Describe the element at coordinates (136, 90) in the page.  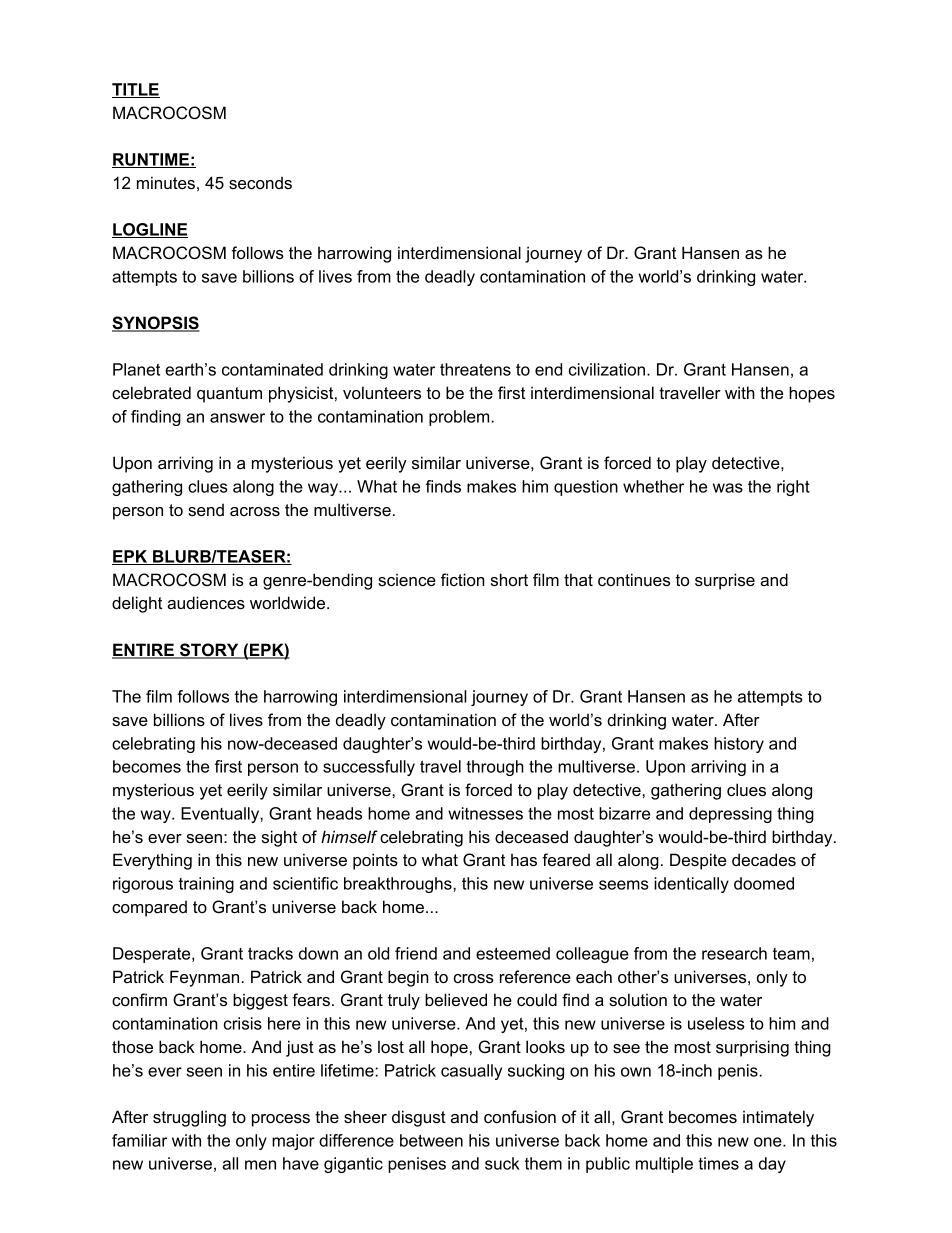
I see `TITLE` at that location.
